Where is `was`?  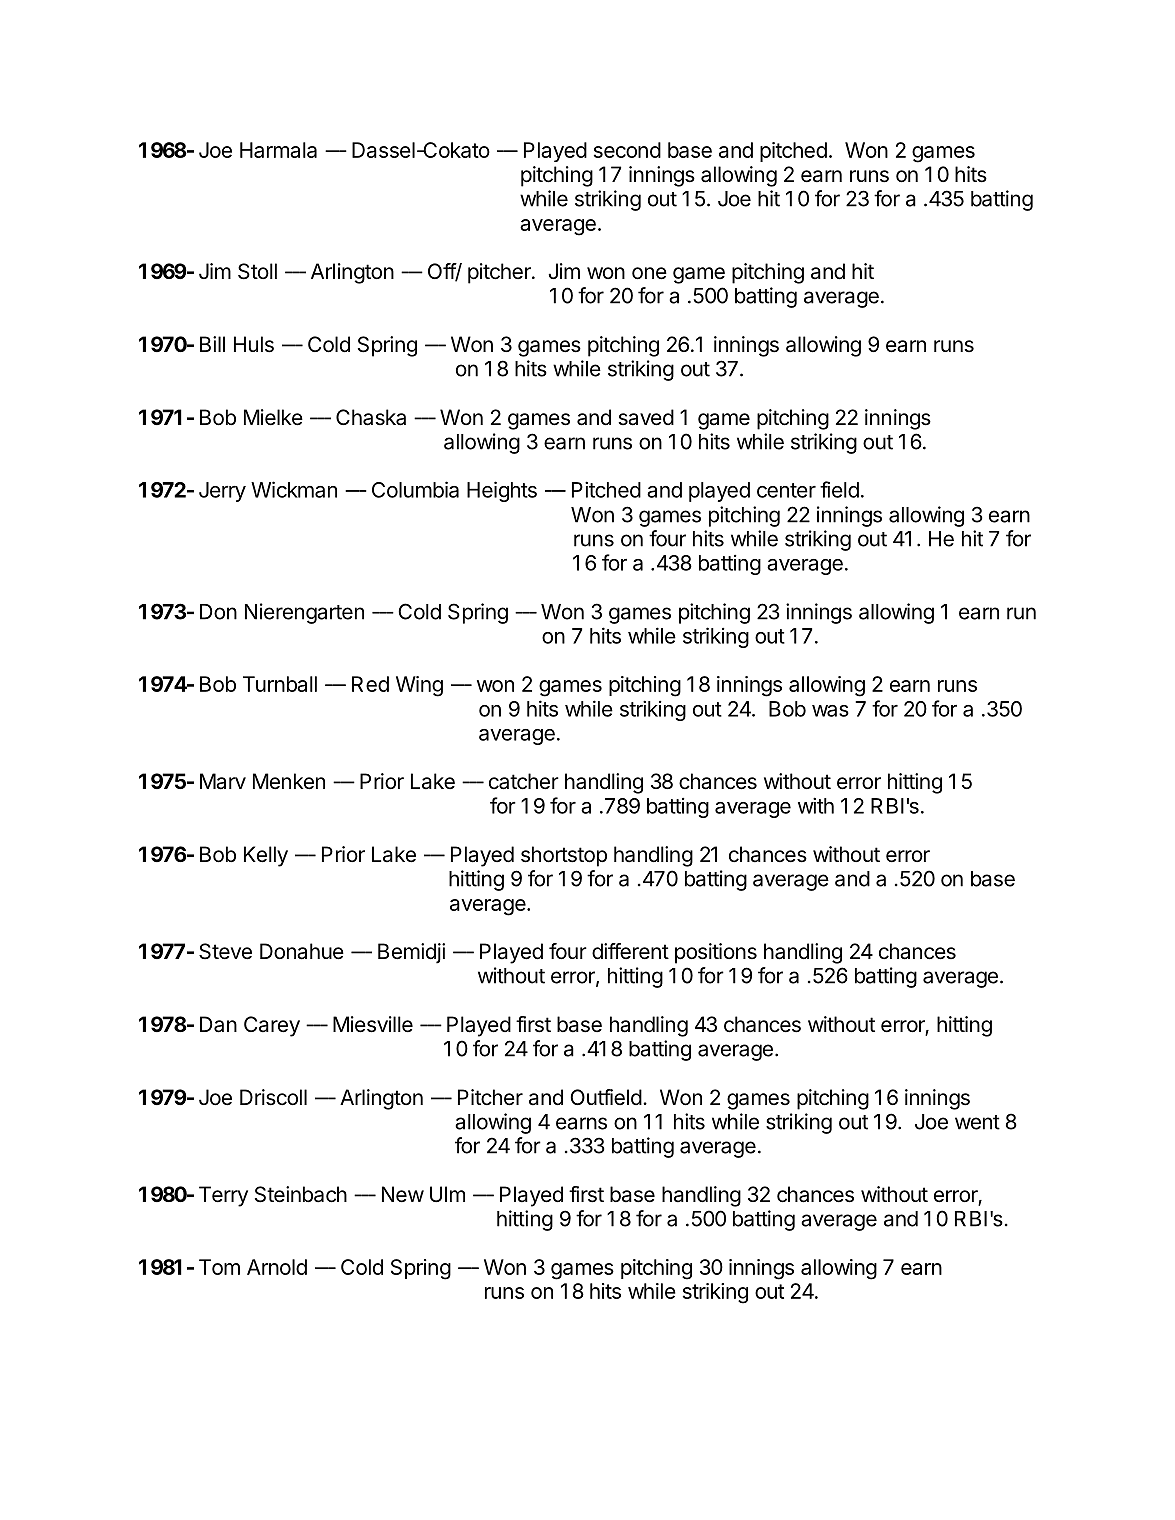 was is located at coordinates (830, 711).
